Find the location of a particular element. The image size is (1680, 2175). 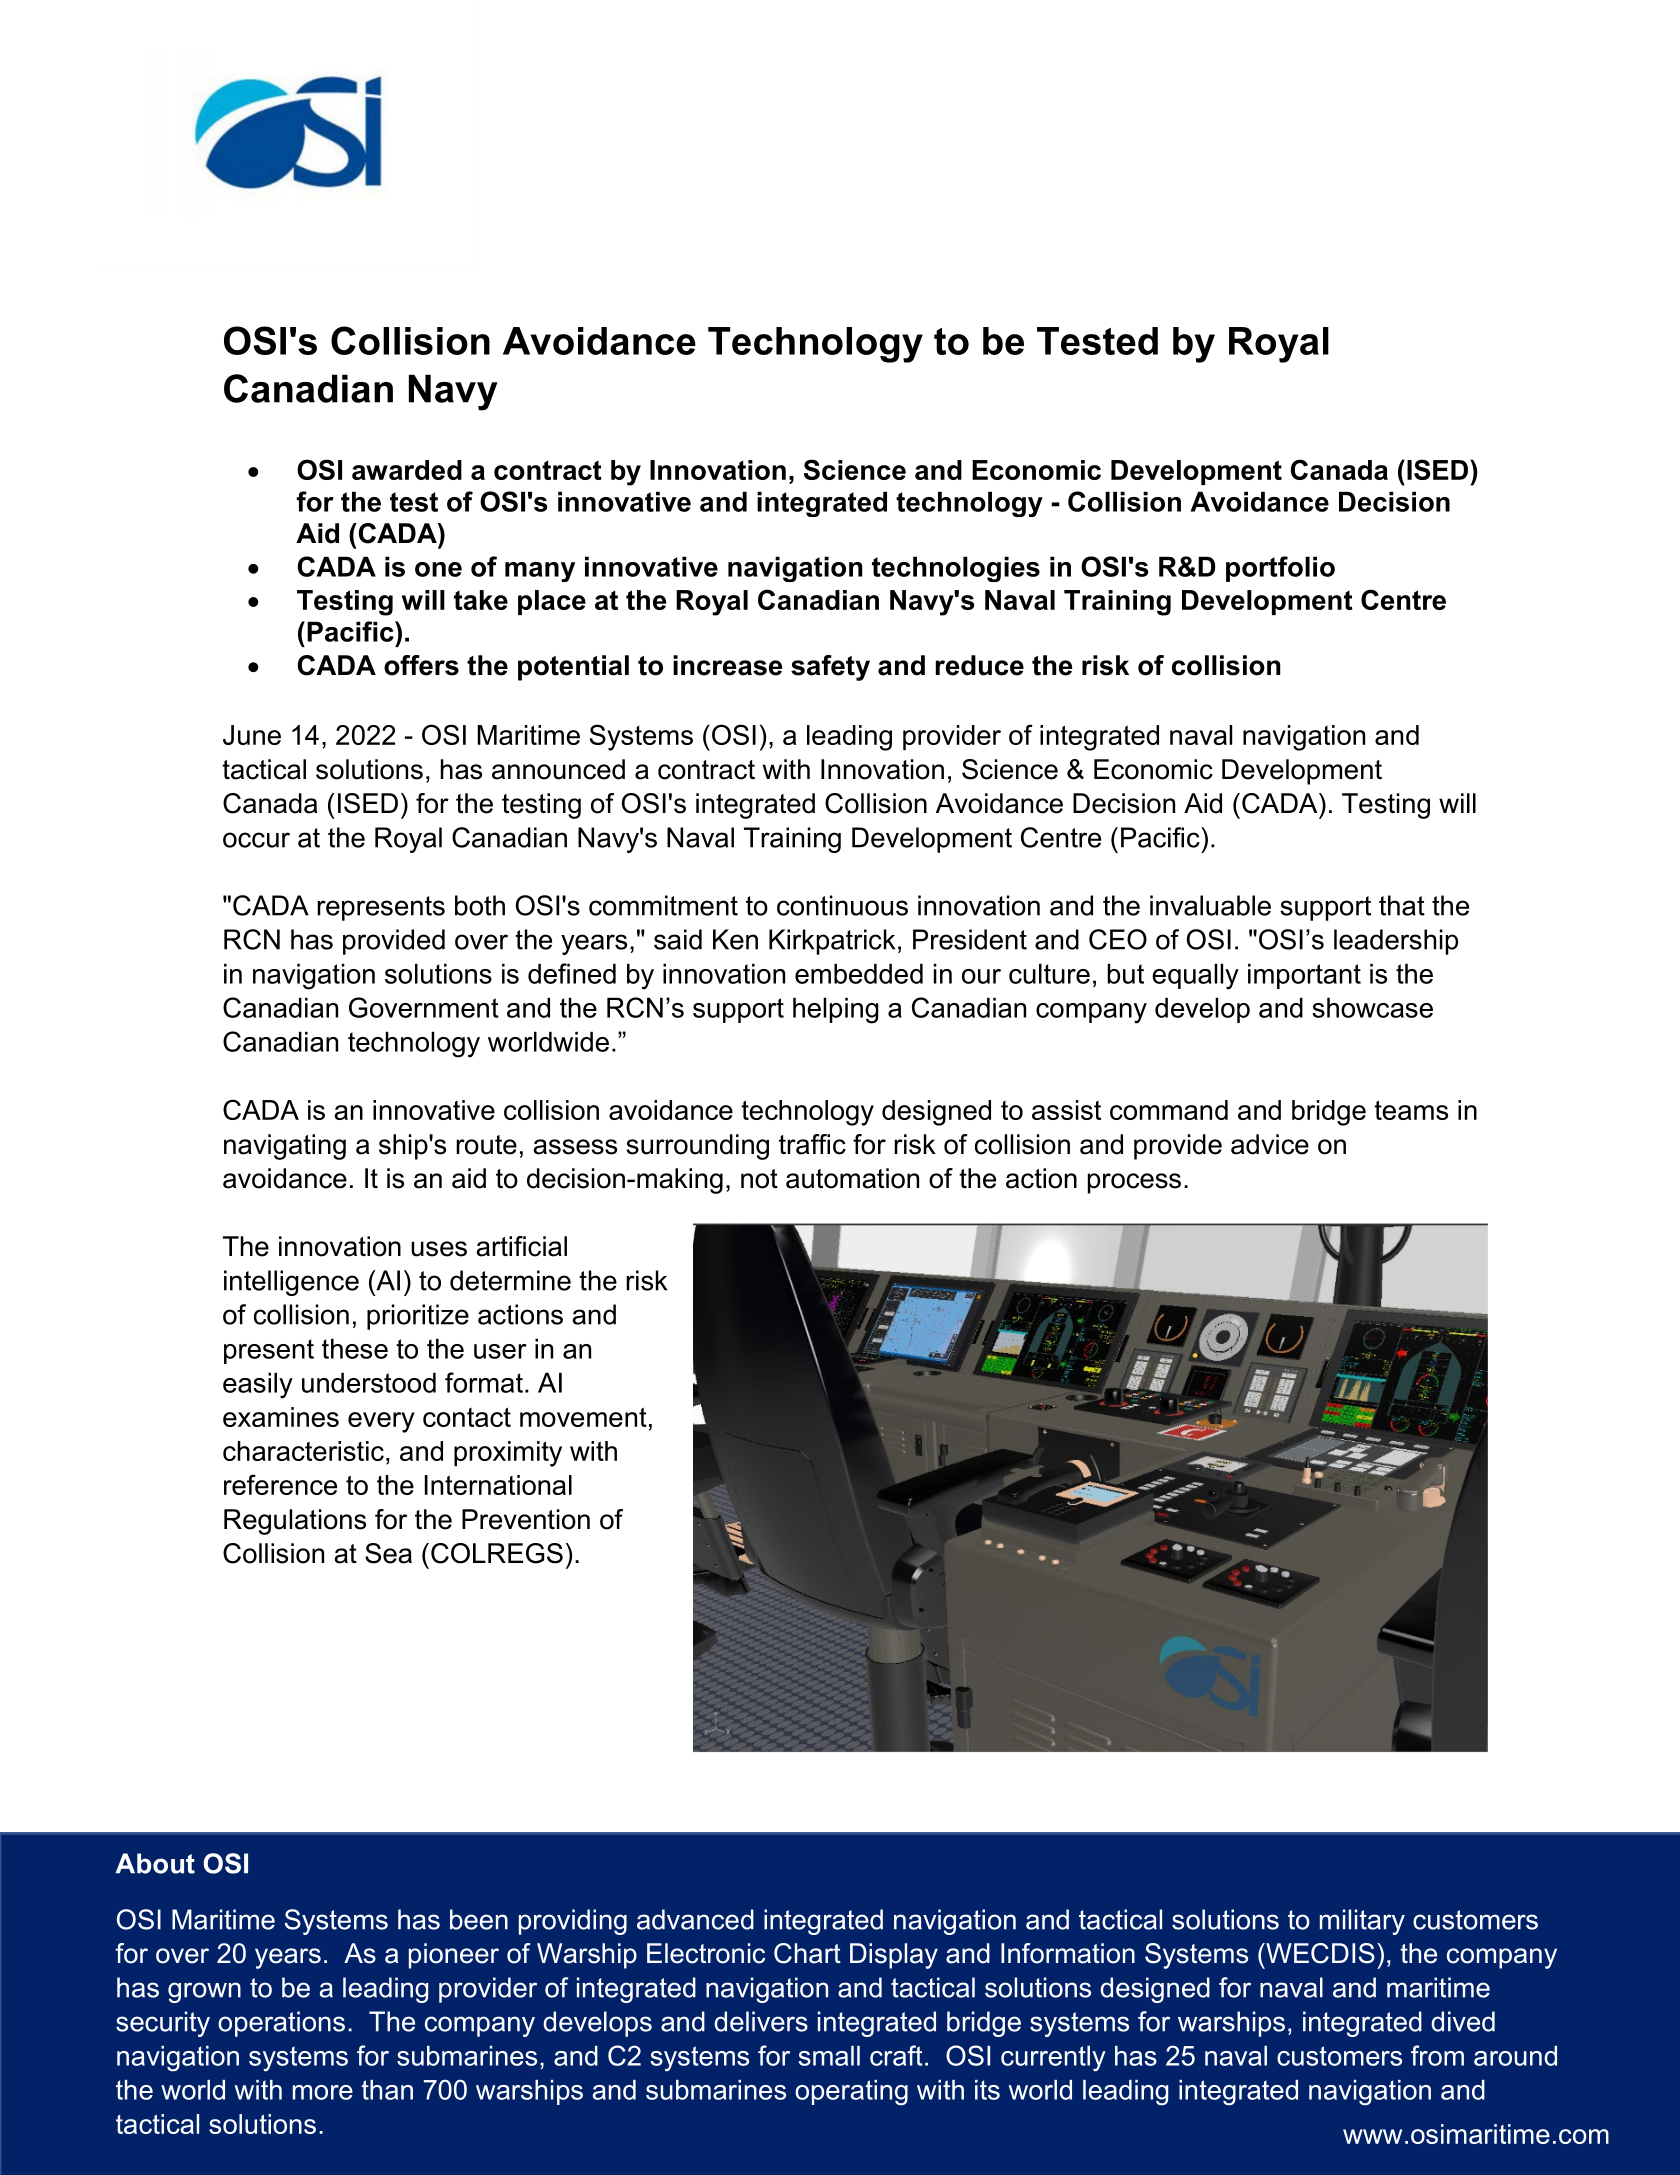

awarded is located at coordinates (407, 470).
